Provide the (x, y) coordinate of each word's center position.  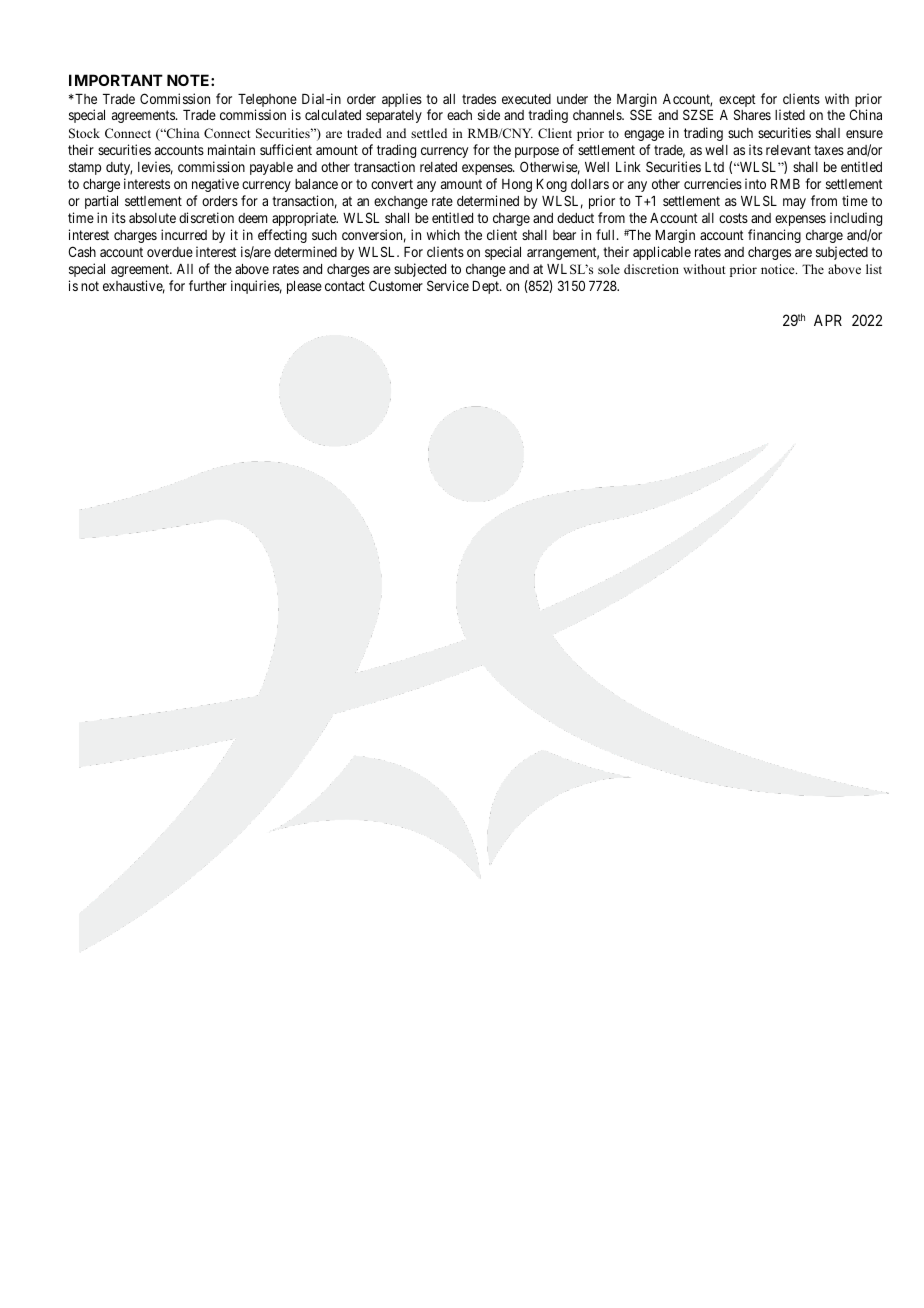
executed (526, 99)
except (737, 102)
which (443, 234)
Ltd (714, 167)
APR (828, 320)
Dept (487, 287)
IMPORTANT (116, 80)
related (438, 167)
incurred (184, 234)
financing (774, 236)
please (304, 287)
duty (119, 168)
